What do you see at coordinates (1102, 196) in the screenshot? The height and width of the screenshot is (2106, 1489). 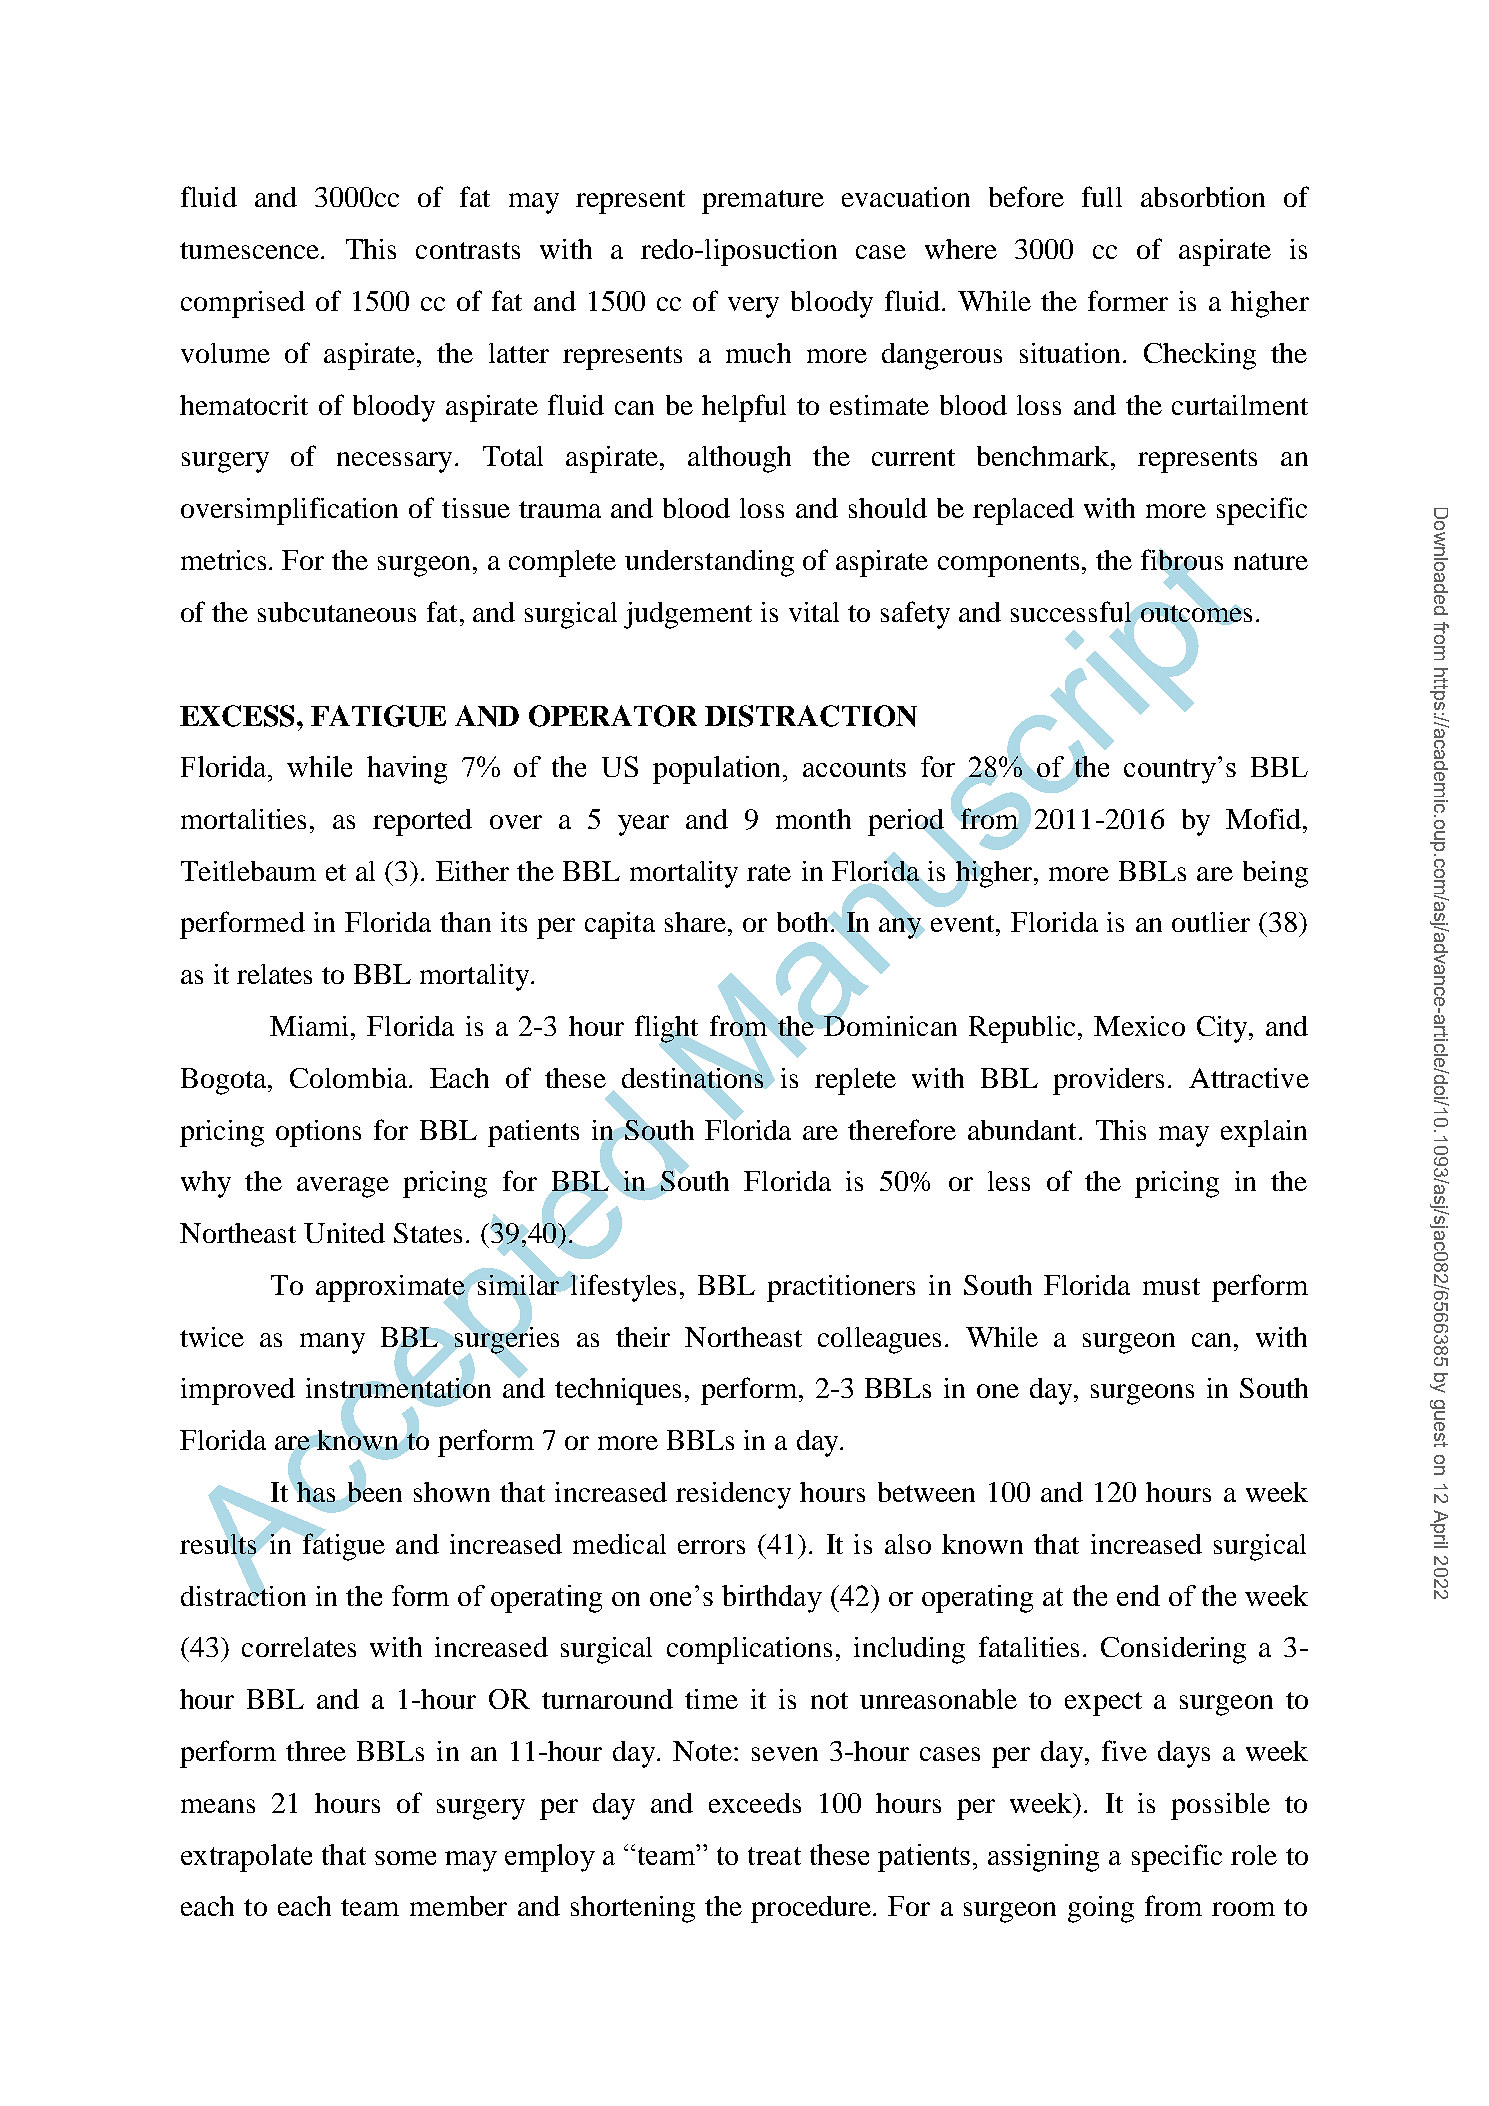 I see `full` at bounding box center [1102, 196].
